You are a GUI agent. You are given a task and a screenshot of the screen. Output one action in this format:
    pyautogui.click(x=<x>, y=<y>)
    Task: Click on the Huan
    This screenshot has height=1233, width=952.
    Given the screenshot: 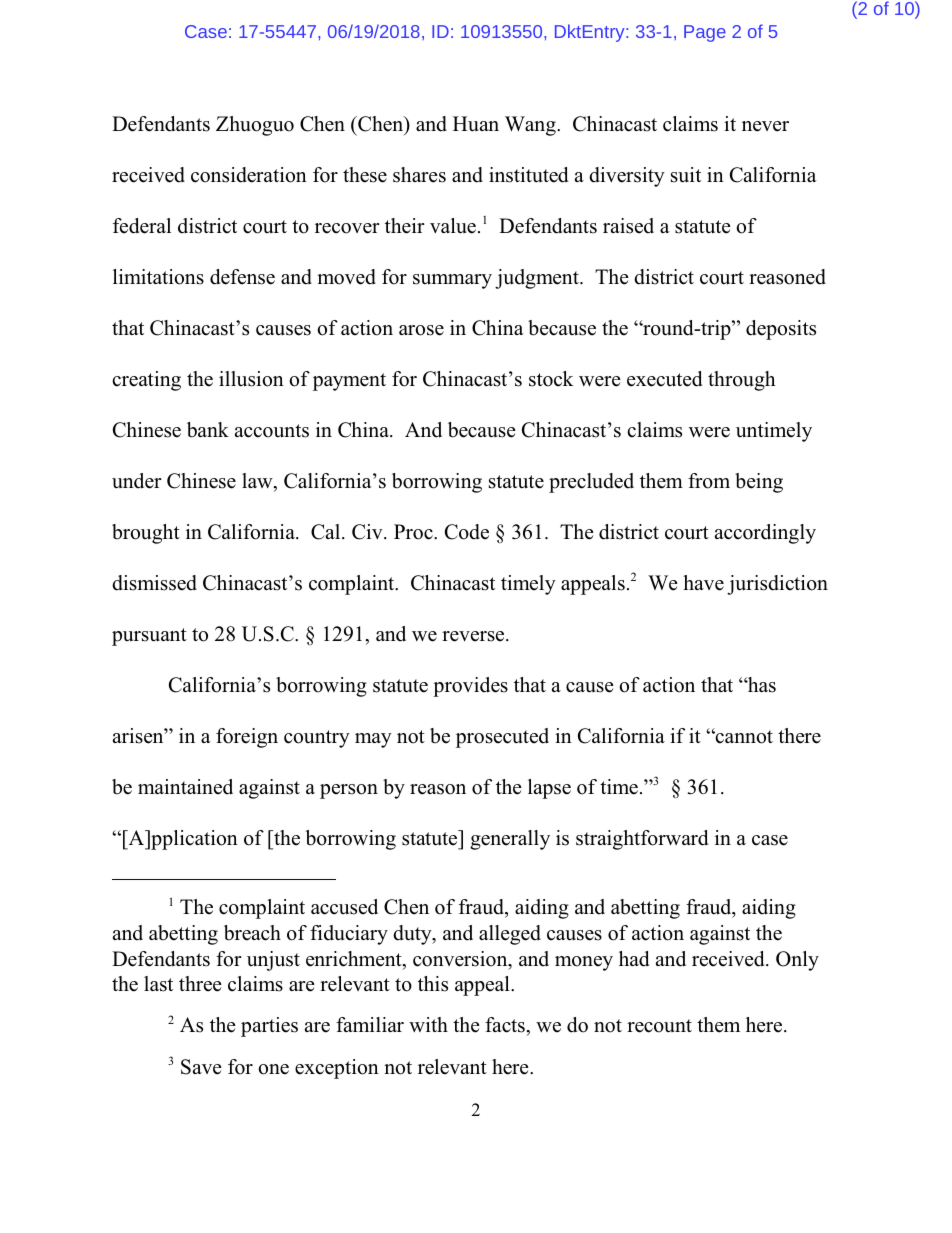 What is the action you would take?
    pyautogui.click(x=476, y=124)
